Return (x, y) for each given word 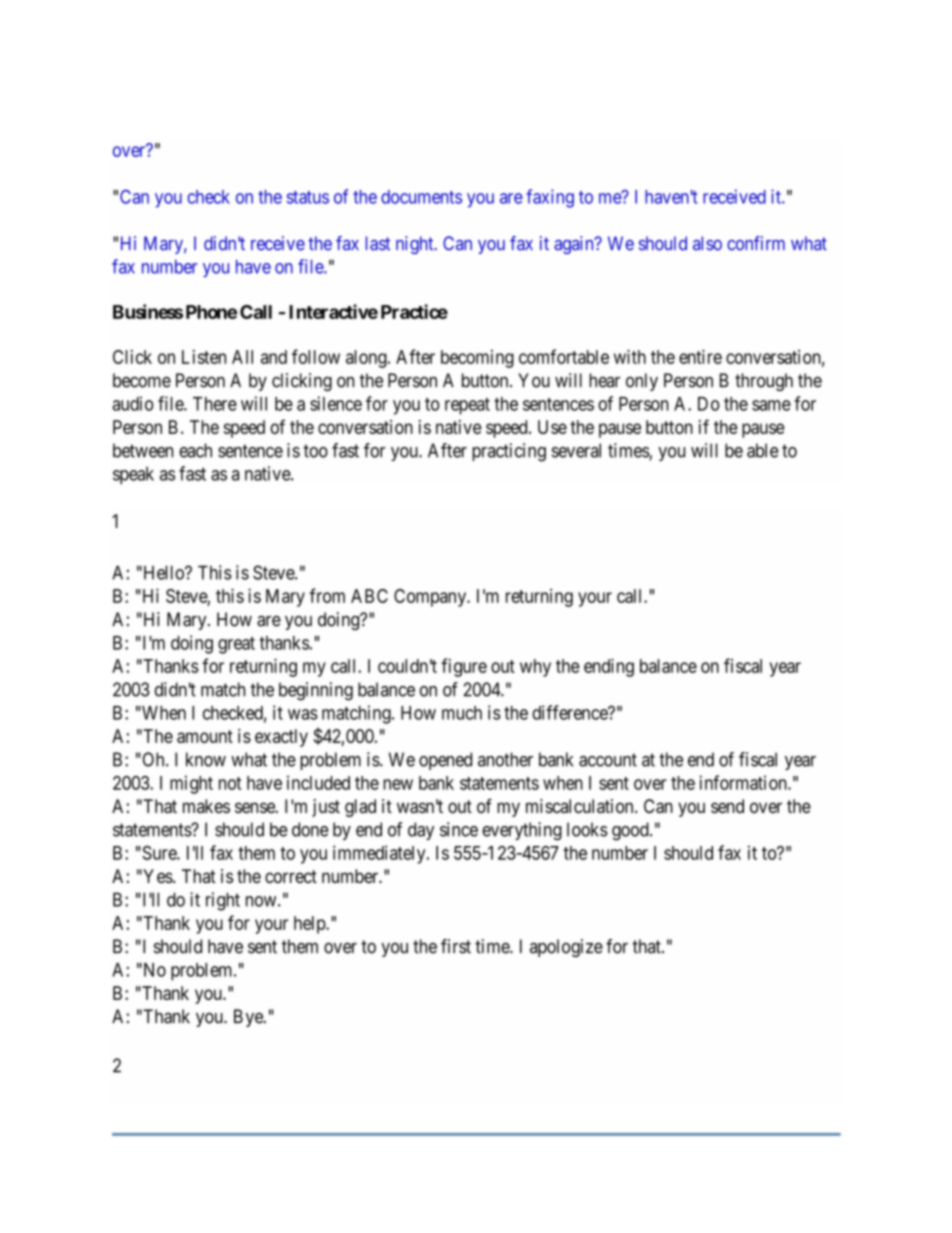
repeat (467, 406)
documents (421, 197)
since (459, 829)
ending (609, 667)
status (308, 197)
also (707, 243)
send (727, 806)
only (642, 382)
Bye (249, 1018)
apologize (566, 948)
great (236, 645)
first (456, 946)
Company (431, 598)
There (215, 404)
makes (206, 806)
